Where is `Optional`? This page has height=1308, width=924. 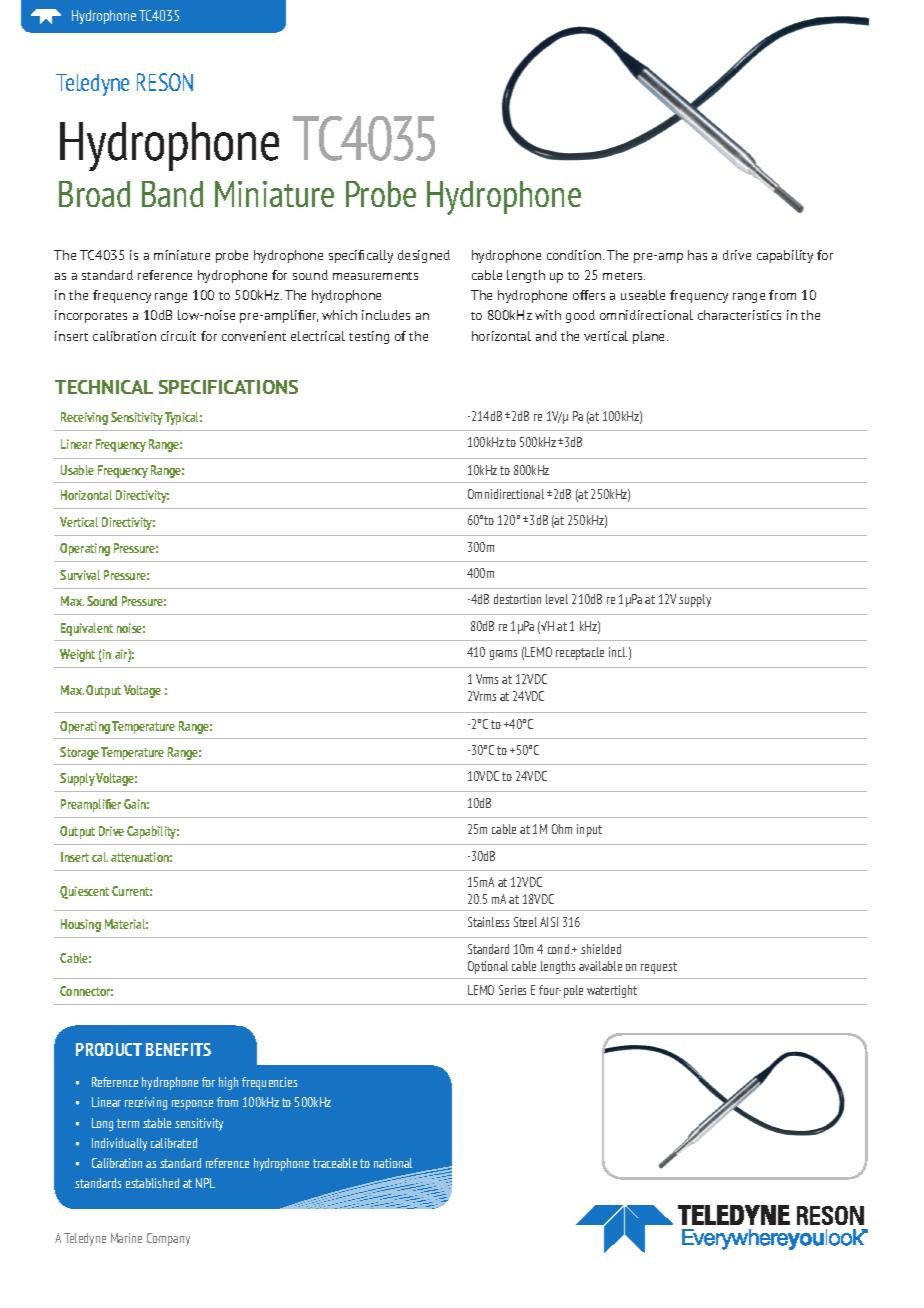
Optional is located at coordinates (488, 967).
